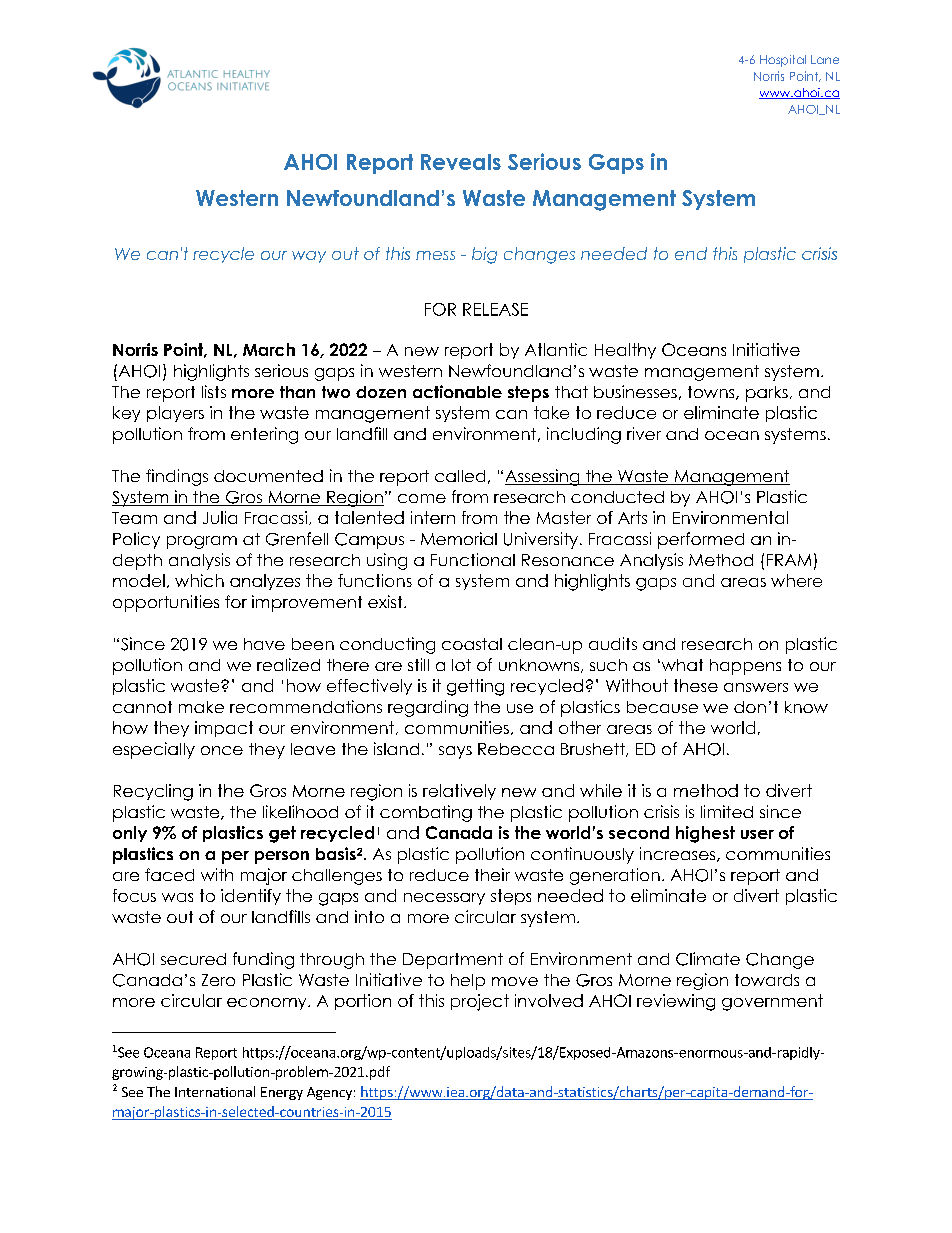  I want to click on Energy, so click(282, 1093).
